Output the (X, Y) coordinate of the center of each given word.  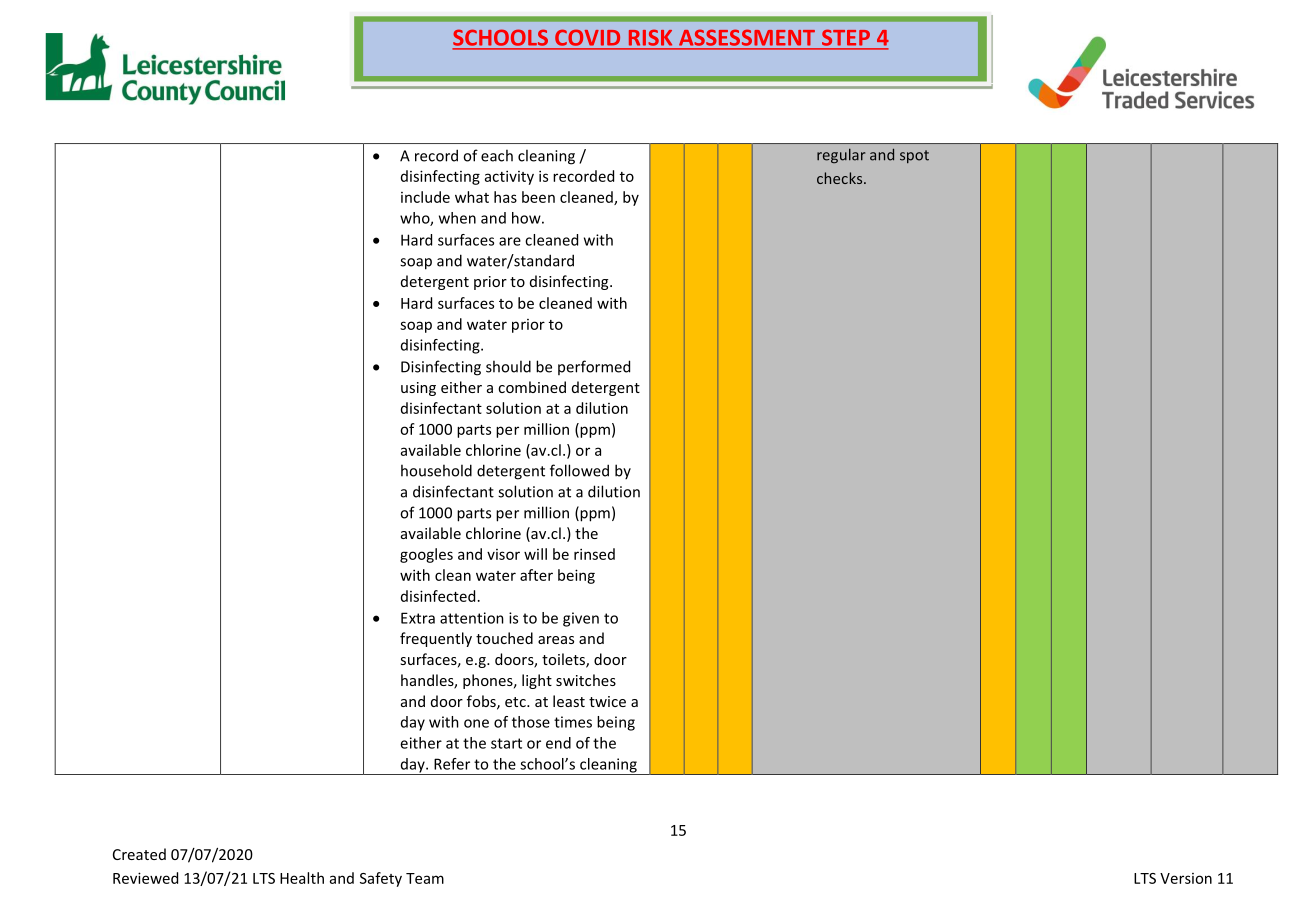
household (436, 470)
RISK (650, 38)
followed (579, 470)
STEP (846, 38)
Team (425, 878)
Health (302, 878)
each (497, 155)
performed (594, 367)
